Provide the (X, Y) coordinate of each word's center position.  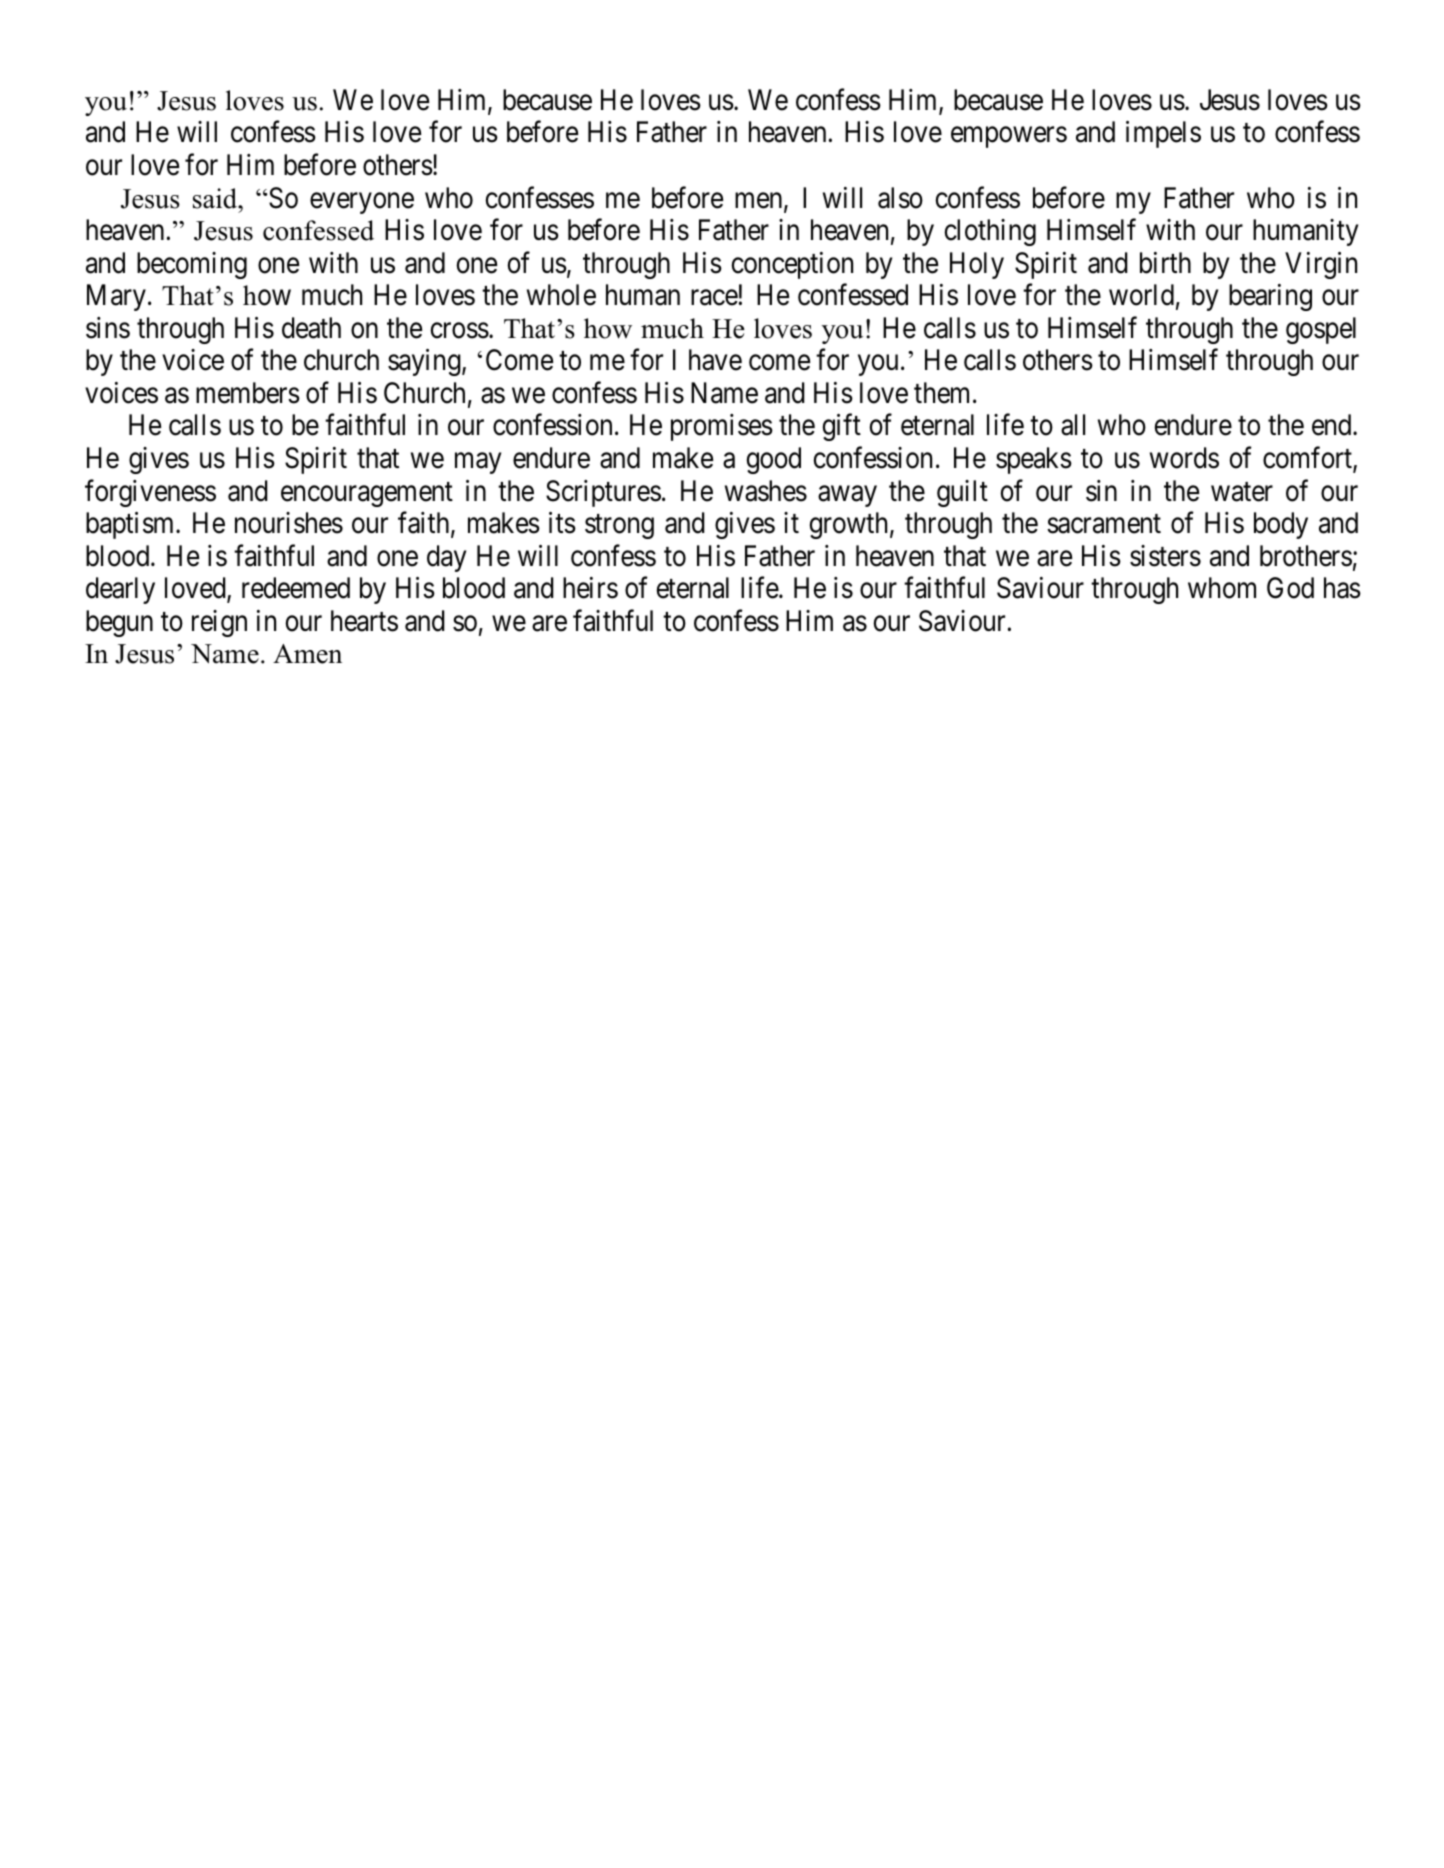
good (774, 460)
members (248, 393)
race (714, 298)
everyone (362, 203)
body (1281, 525)
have (715, 360)
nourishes (289, 523)
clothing (990, 232)
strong (619, 527)
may (478, 463)
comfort (1308, 459)
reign (219, 623)
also (900, 198)
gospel (1321, 330)
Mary (116, 298)
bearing (1270, 297)
